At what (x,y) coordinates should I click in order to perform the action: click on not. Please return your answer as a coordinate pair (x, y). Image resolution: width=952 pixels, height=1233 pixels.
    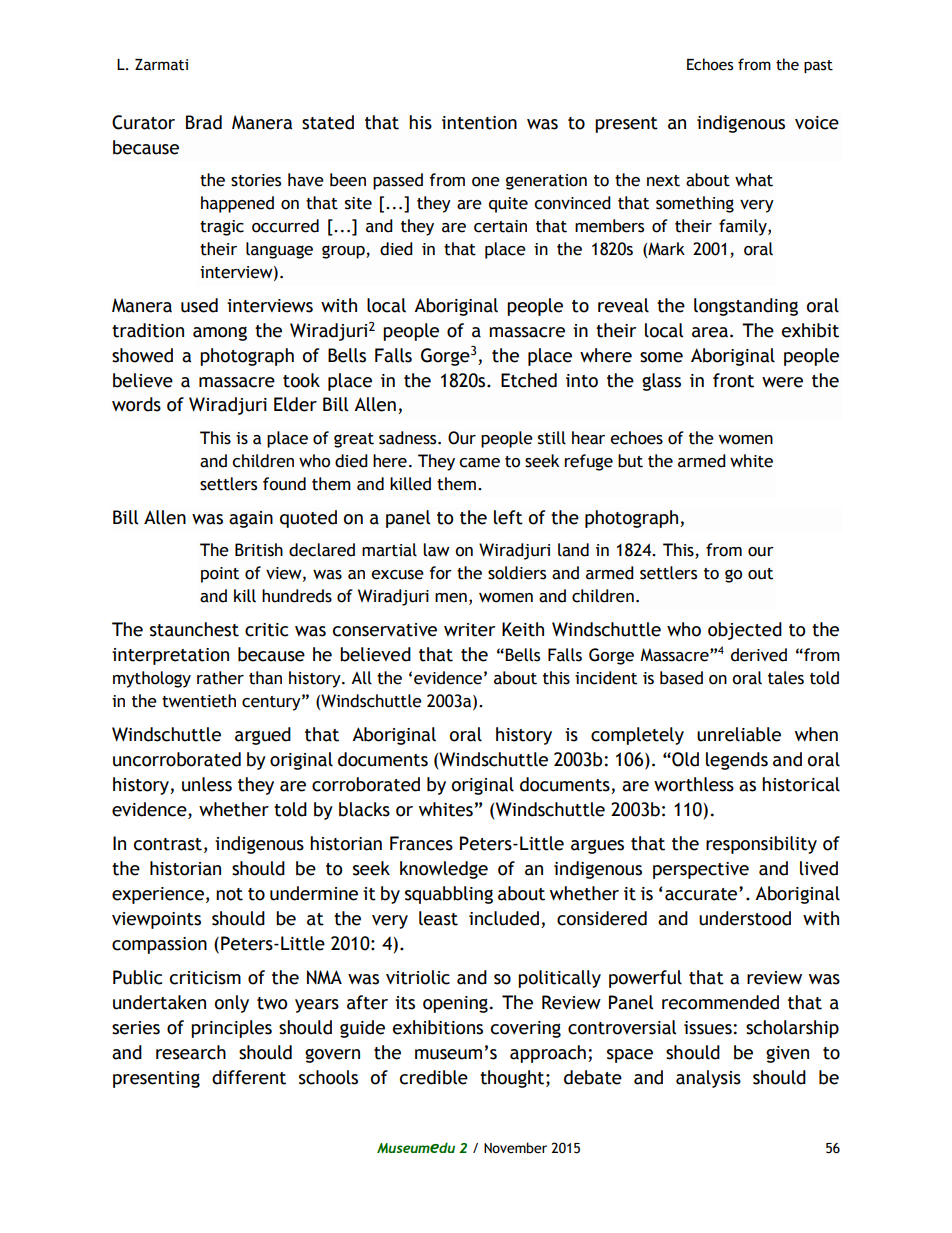
    Looking at the image, I should click on (229, 894).
